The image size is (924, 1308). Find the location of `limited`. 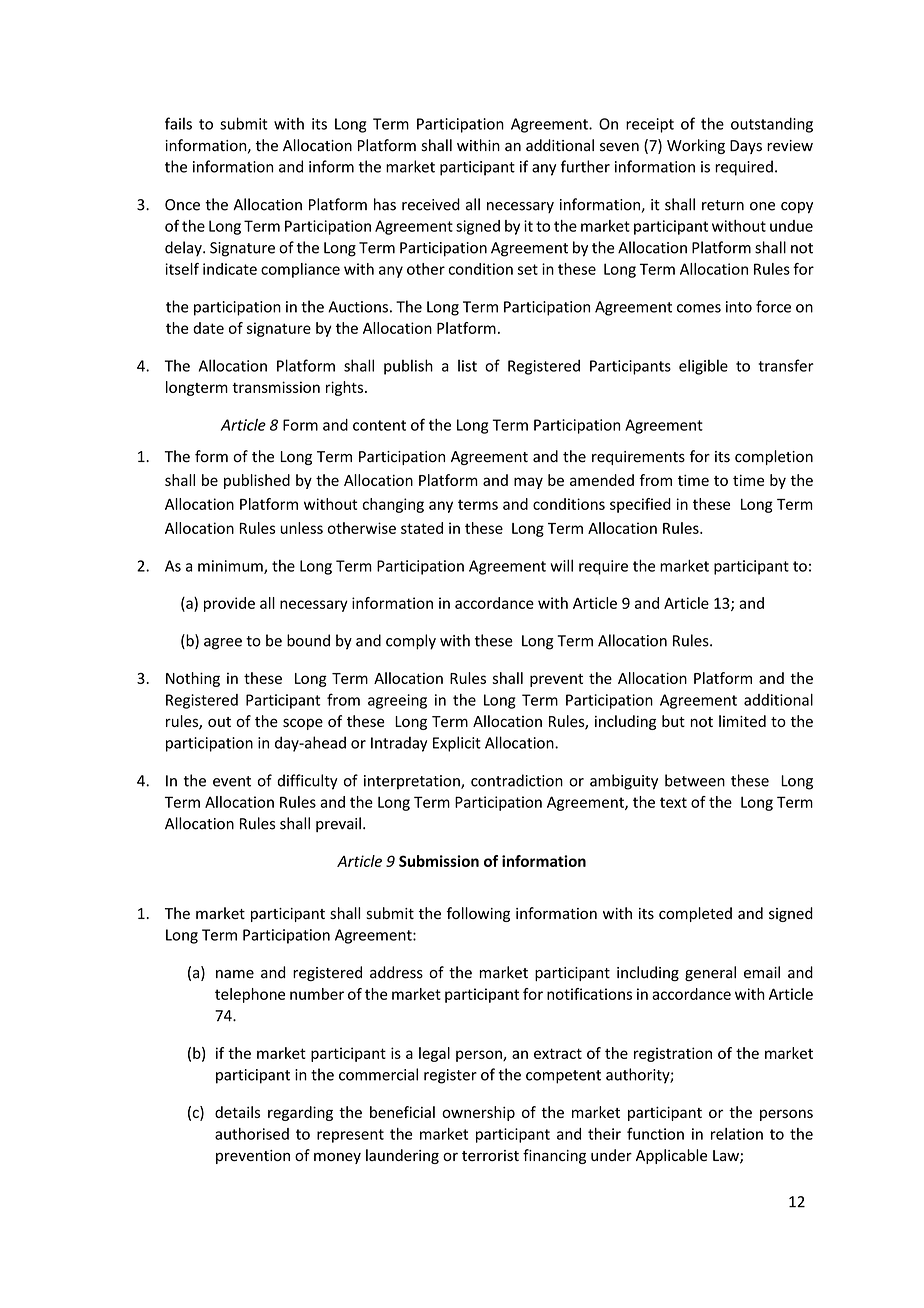

limited is located at coordinates (742, 721).
